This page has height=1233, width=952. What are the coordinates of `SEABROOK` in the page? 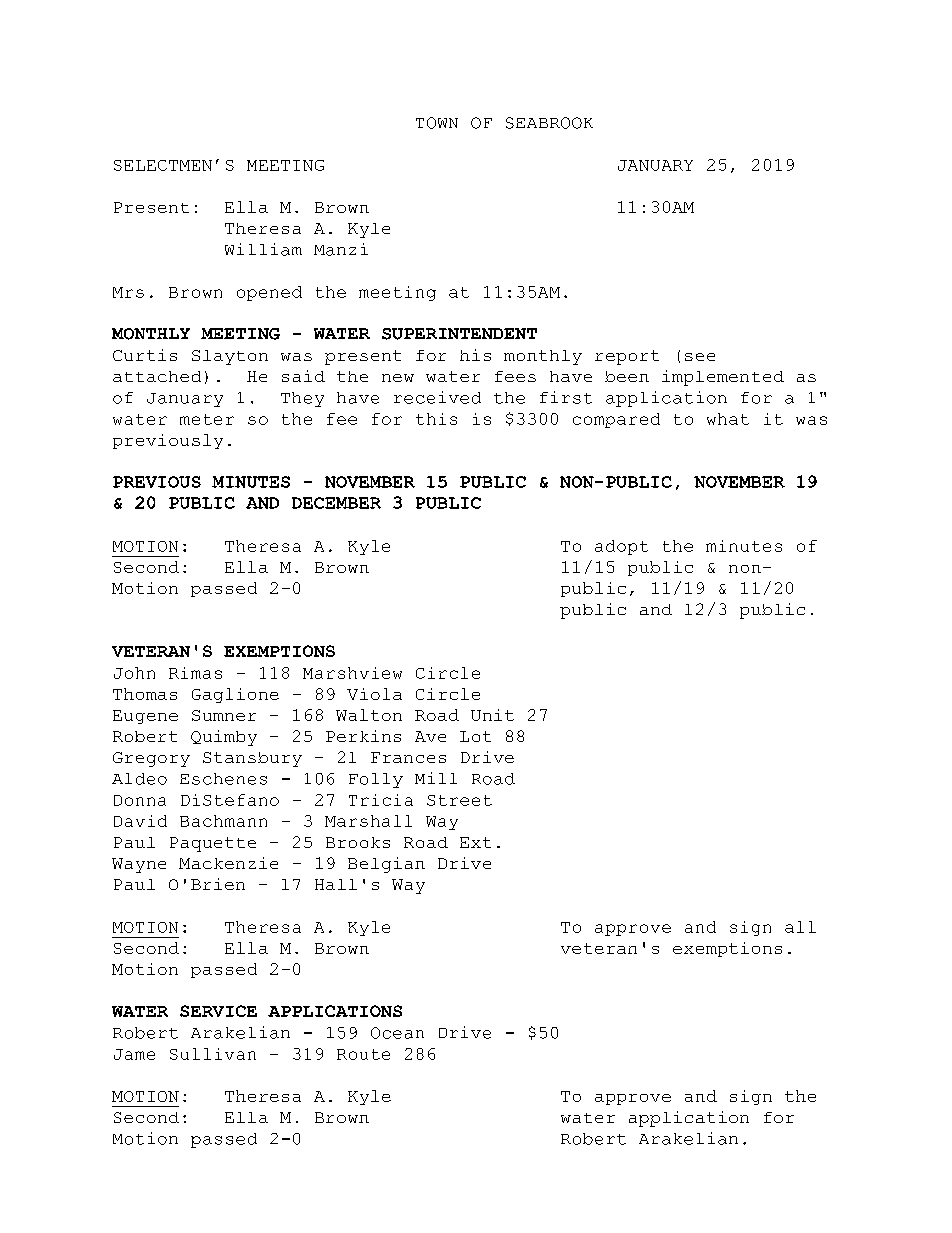 It's located at (549, 123).
